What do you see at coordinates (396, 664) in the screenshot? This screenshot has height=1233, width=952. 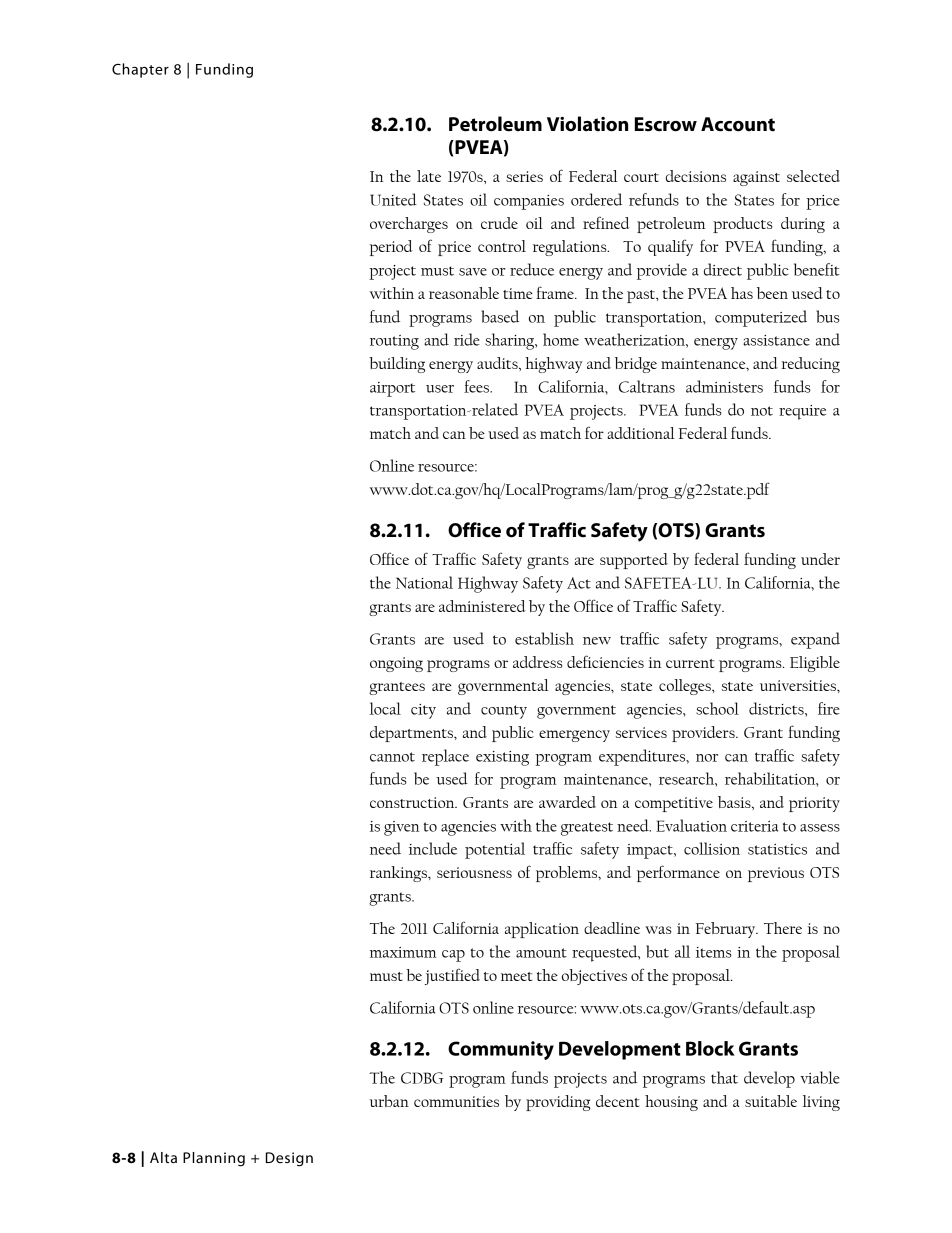 I see `ongoing` at bounding box center [396, 664].
